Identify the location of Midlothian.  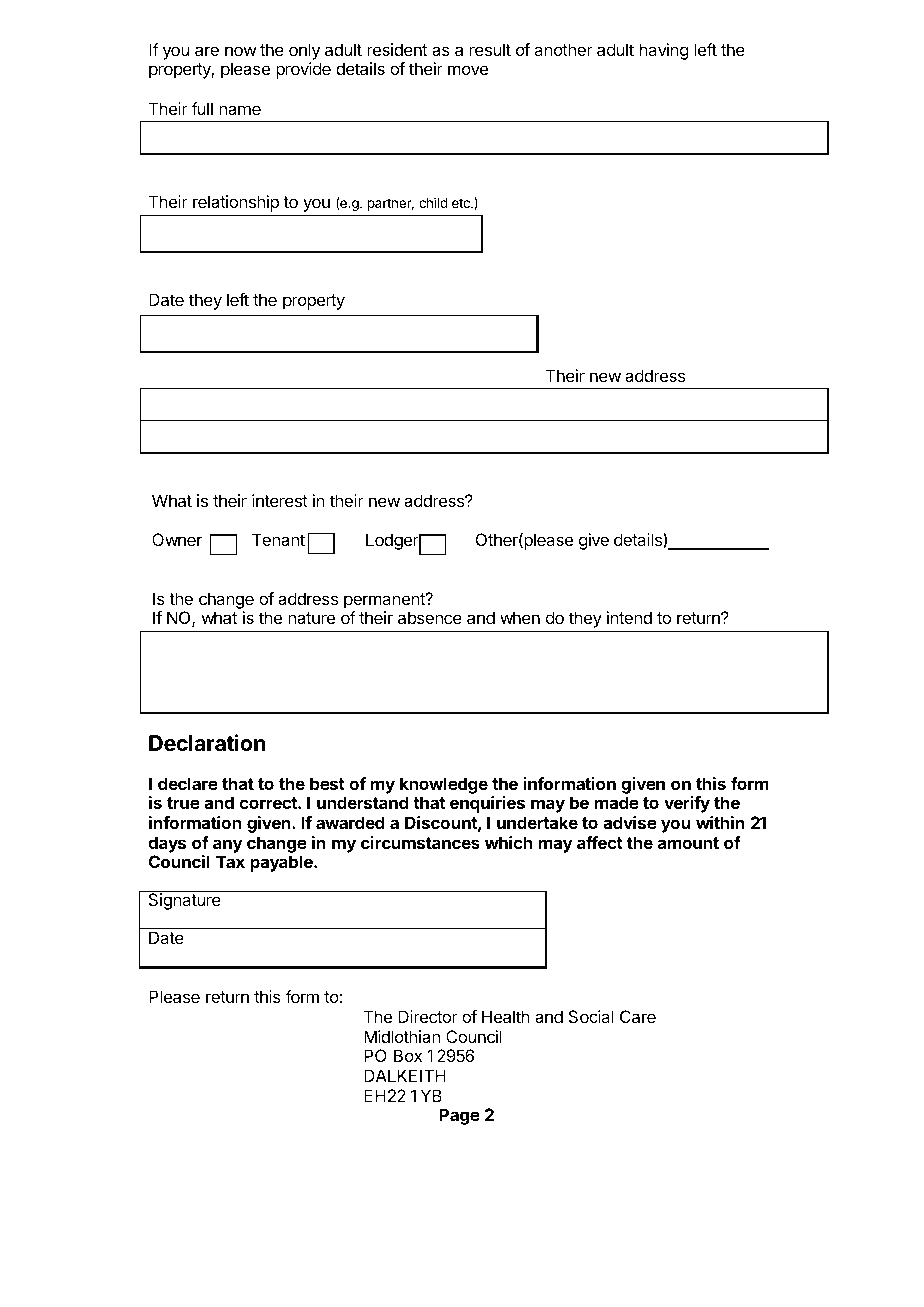
(402, 1036).
